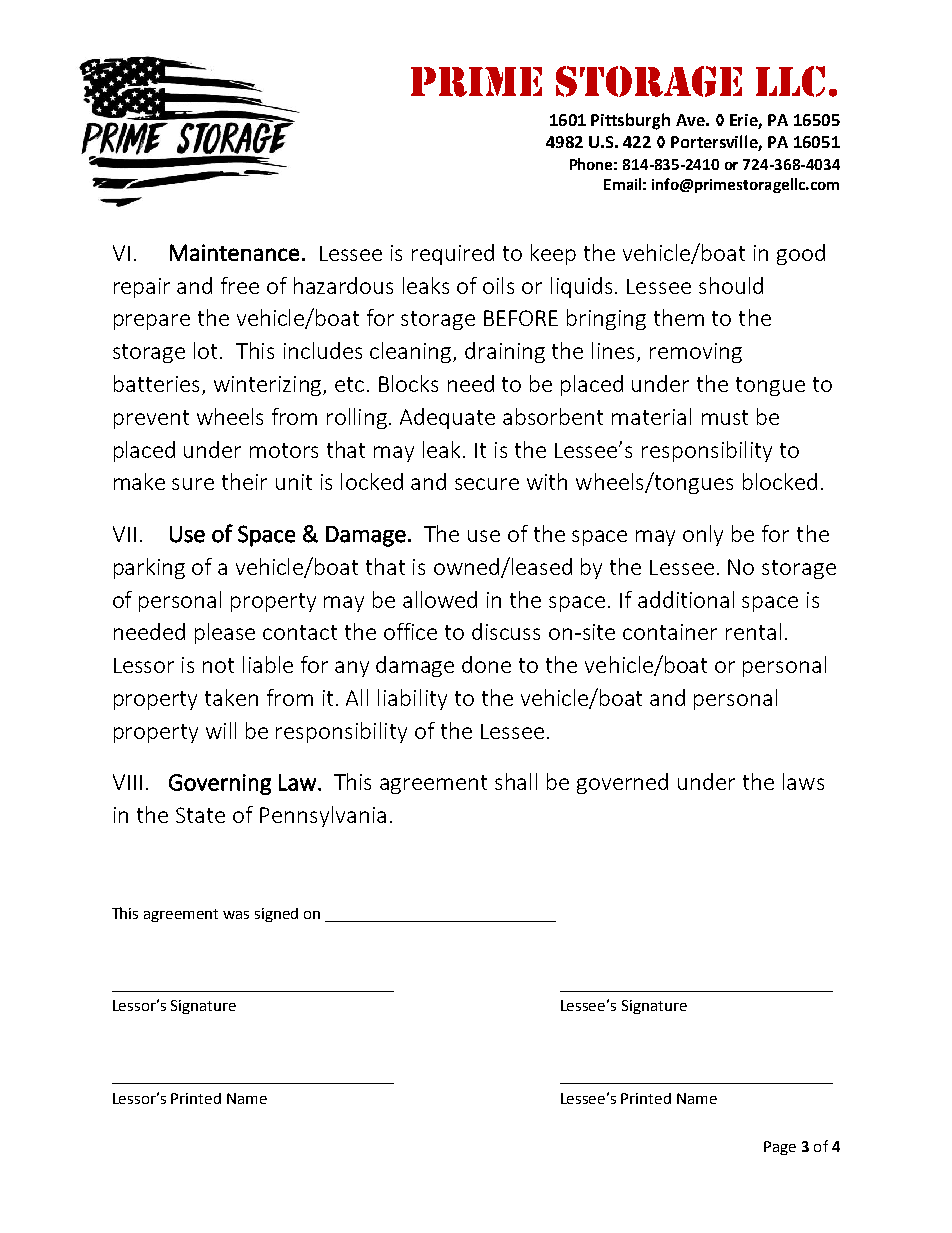  What do you see at coordinates (276, 915) in the screenshot?
I see `signed` at bounding box center [276, 915].
